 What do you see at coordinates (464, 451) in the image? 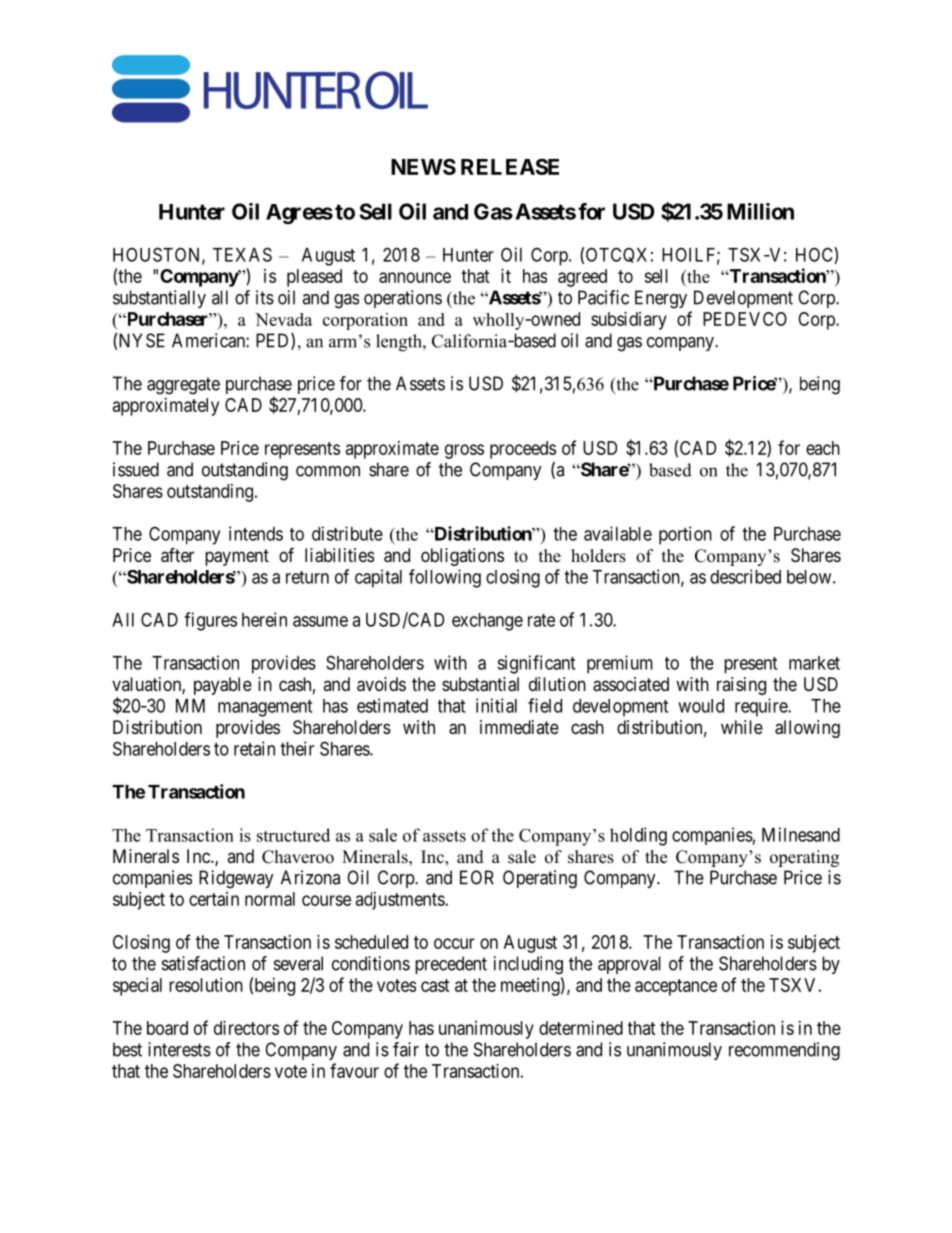
I see `gross` at bounding box center [464, 451].
